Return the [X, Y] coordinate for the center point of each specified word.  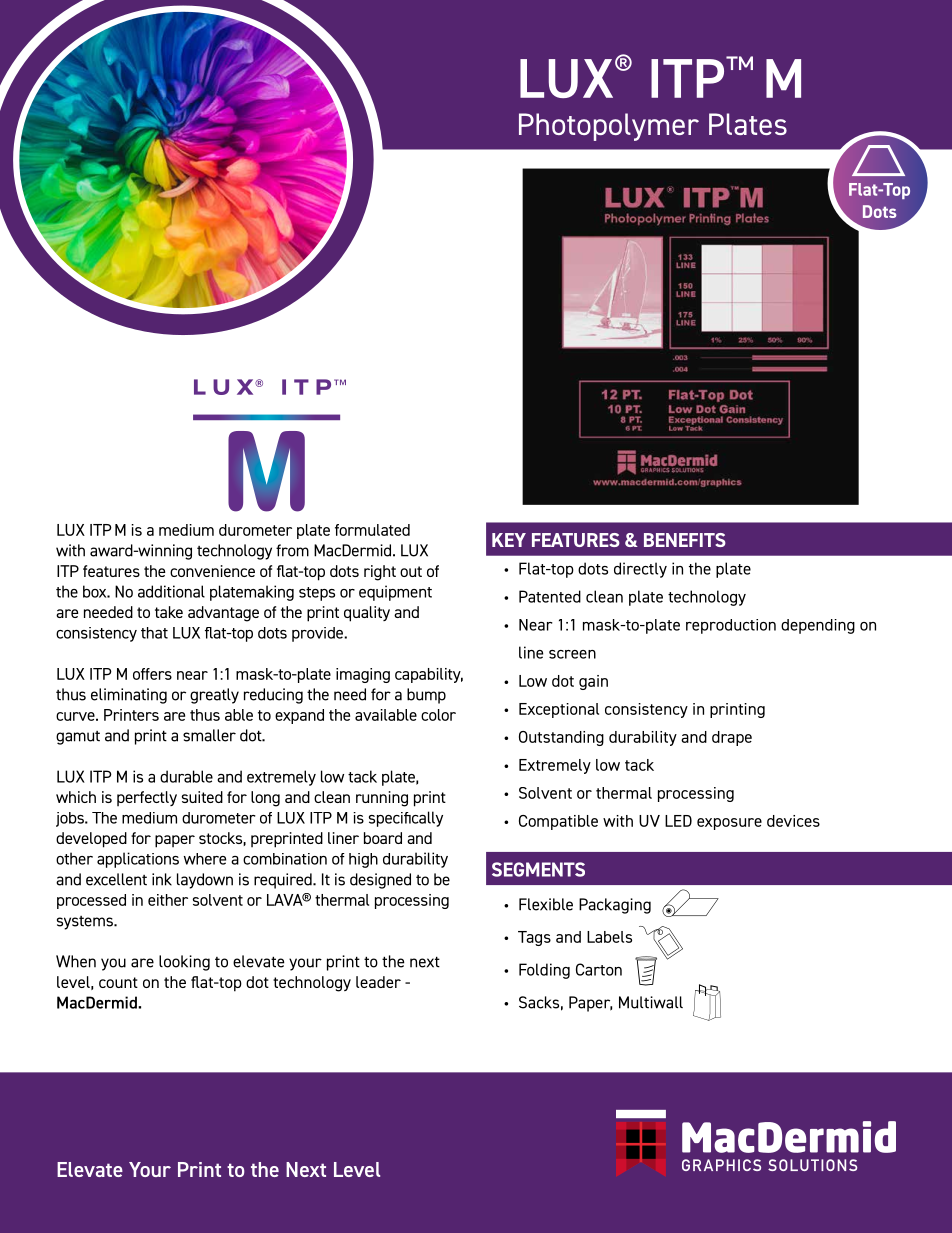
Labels [609, 937]
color [438, 715]
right [380, 573]
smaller [209, 735]
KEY [509, 540]
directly [640, 570]
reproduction [731, 626]
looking [184, 963]
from [292, 550]
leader [378, 982]
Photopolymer [609, 127]
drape [732, 738]
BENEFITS [685, 540]
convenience [212, 571]
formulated [372, 530]
